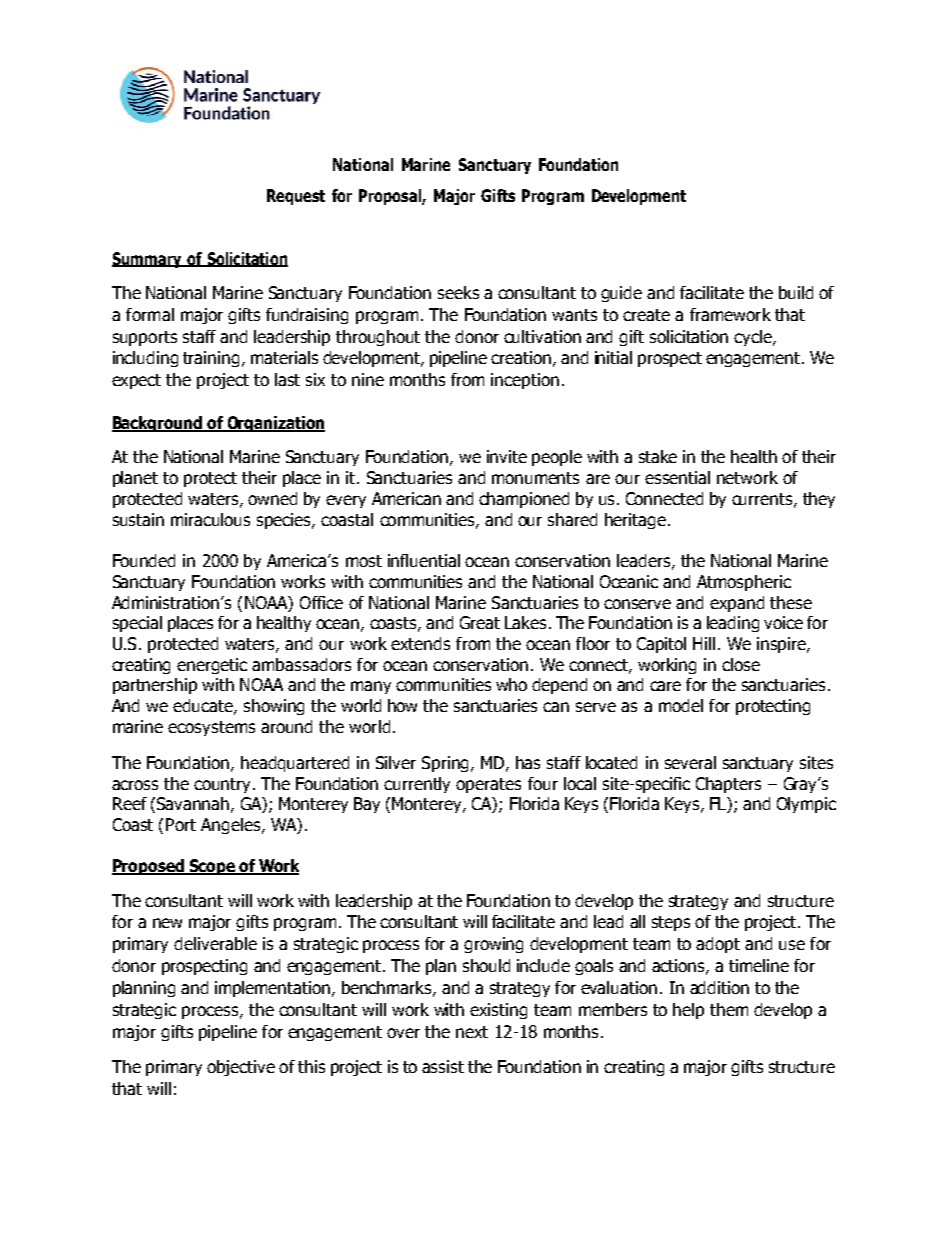  What do you see at coordinates (488, 785) in the screenshot?
I see `operates` at bounding box center [488, 785].
